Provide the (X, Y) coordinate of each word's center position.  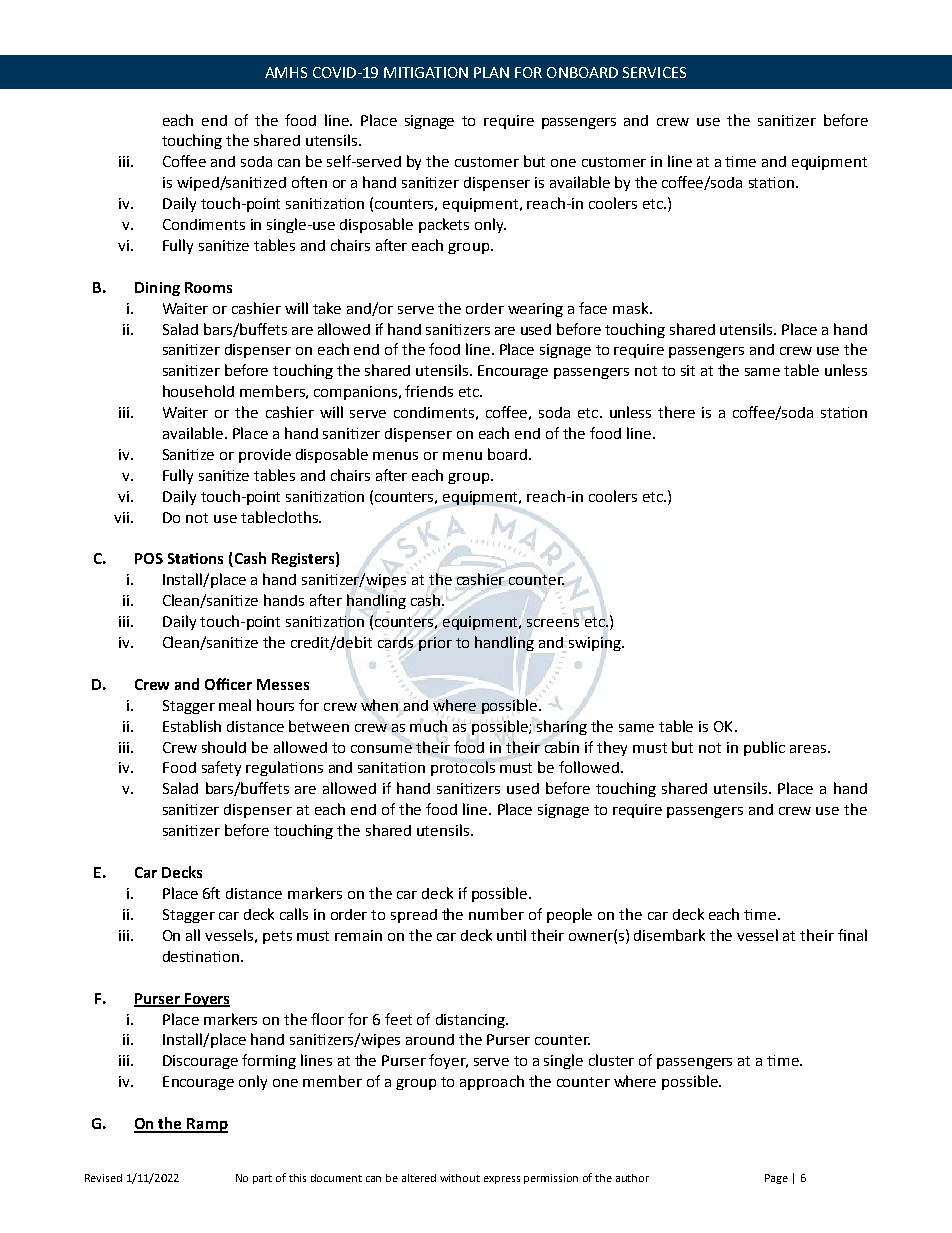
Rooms (208, 287)
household (198, 391)
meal (235, 705)
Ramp (206, 1125)
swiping (594, 643)
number (496, 914)
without (460, 1178)
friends (429, 391)
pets (277, 937)
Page (776, 1179)
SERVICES (654, 72)
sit (688, 370)
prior (435, 644)
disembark (669, 935)
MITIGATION (426, 72)
